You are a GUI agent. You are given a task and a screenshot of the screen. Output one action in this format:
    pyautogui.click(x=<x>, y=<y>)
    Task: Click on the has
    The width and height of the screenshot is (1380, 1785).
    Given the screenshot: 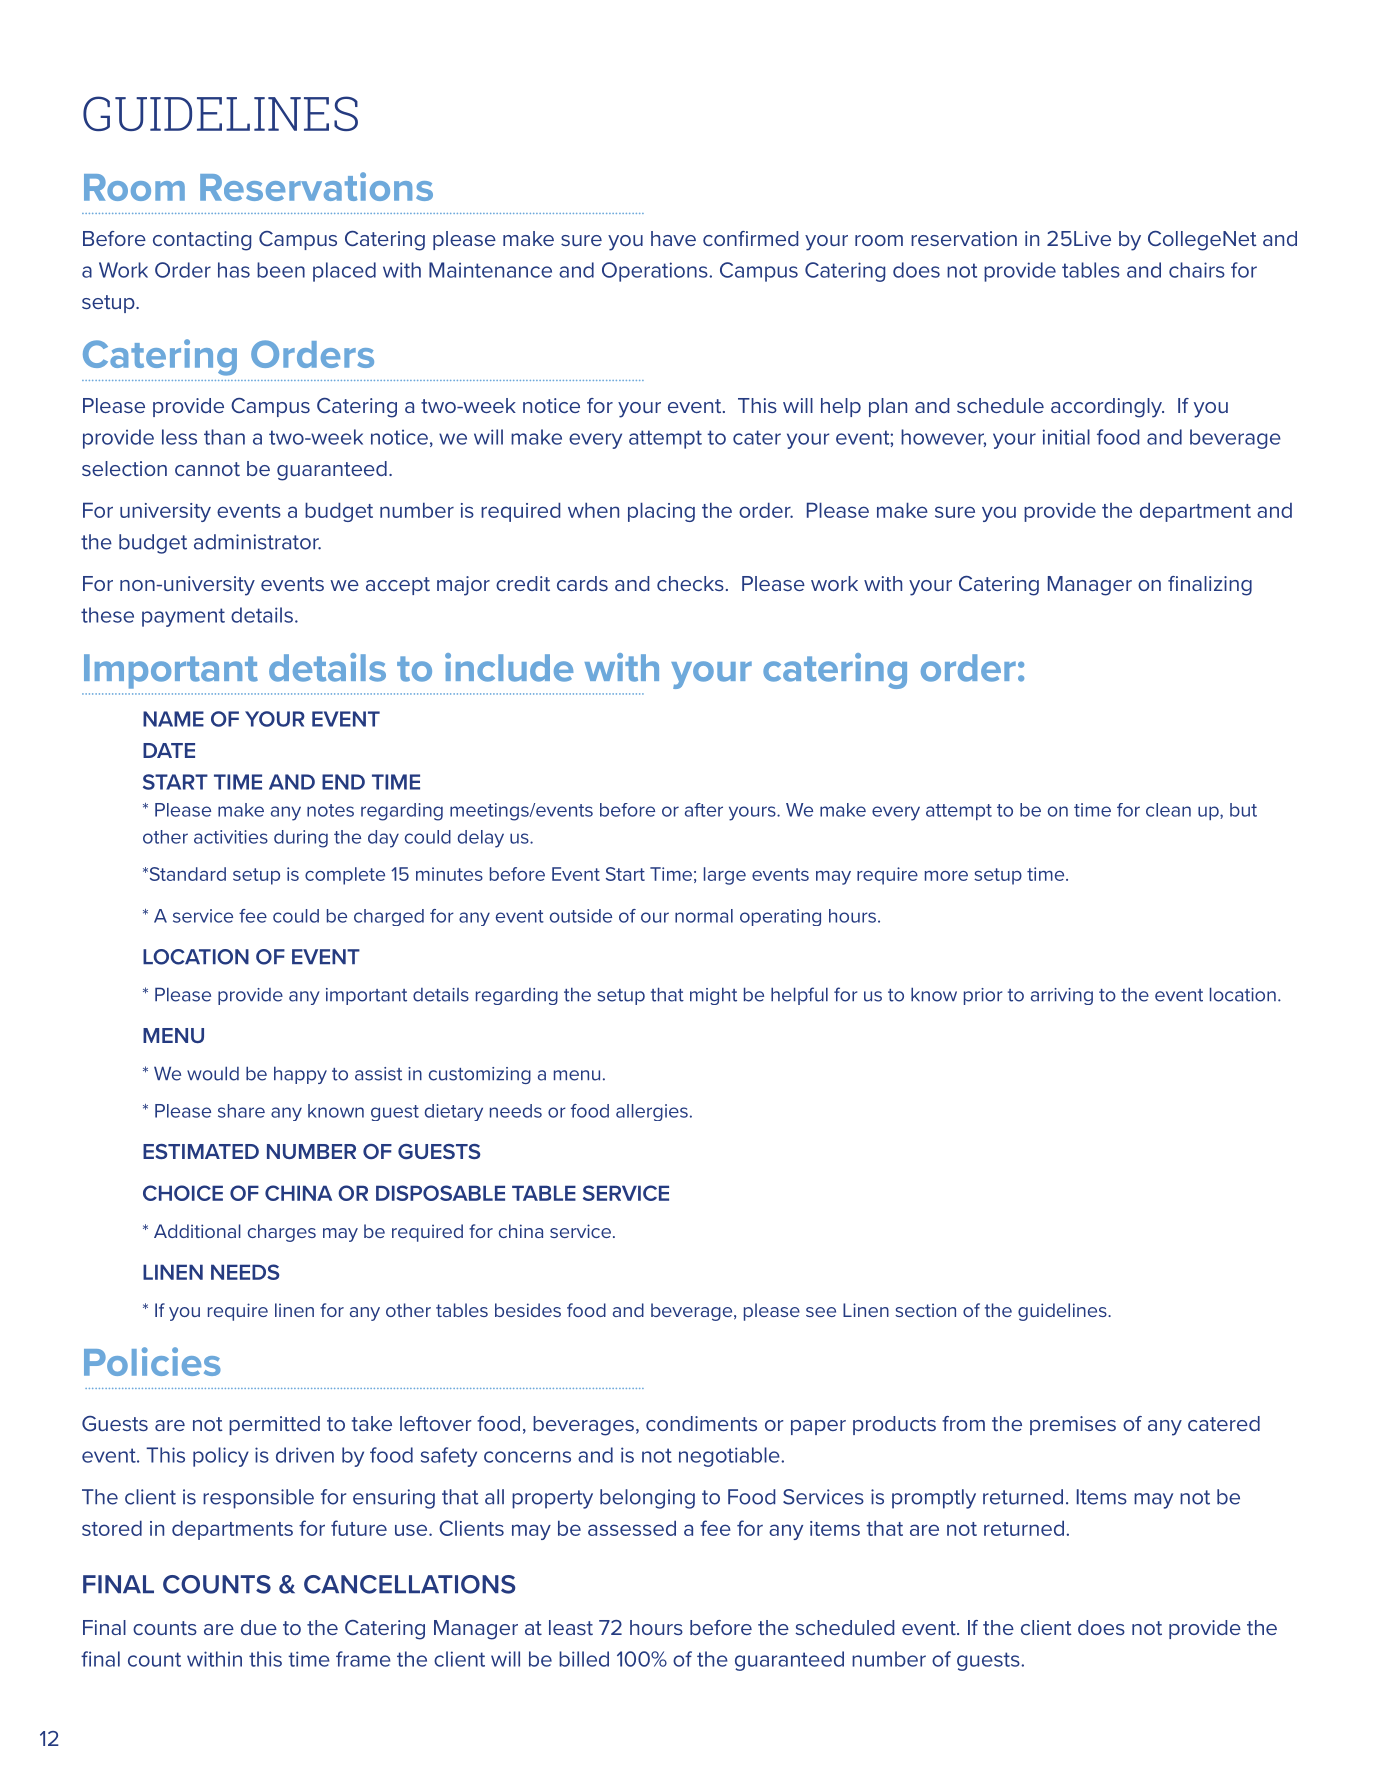 What is the action you would take?
    pyautogui.click(x=234, y=270)
